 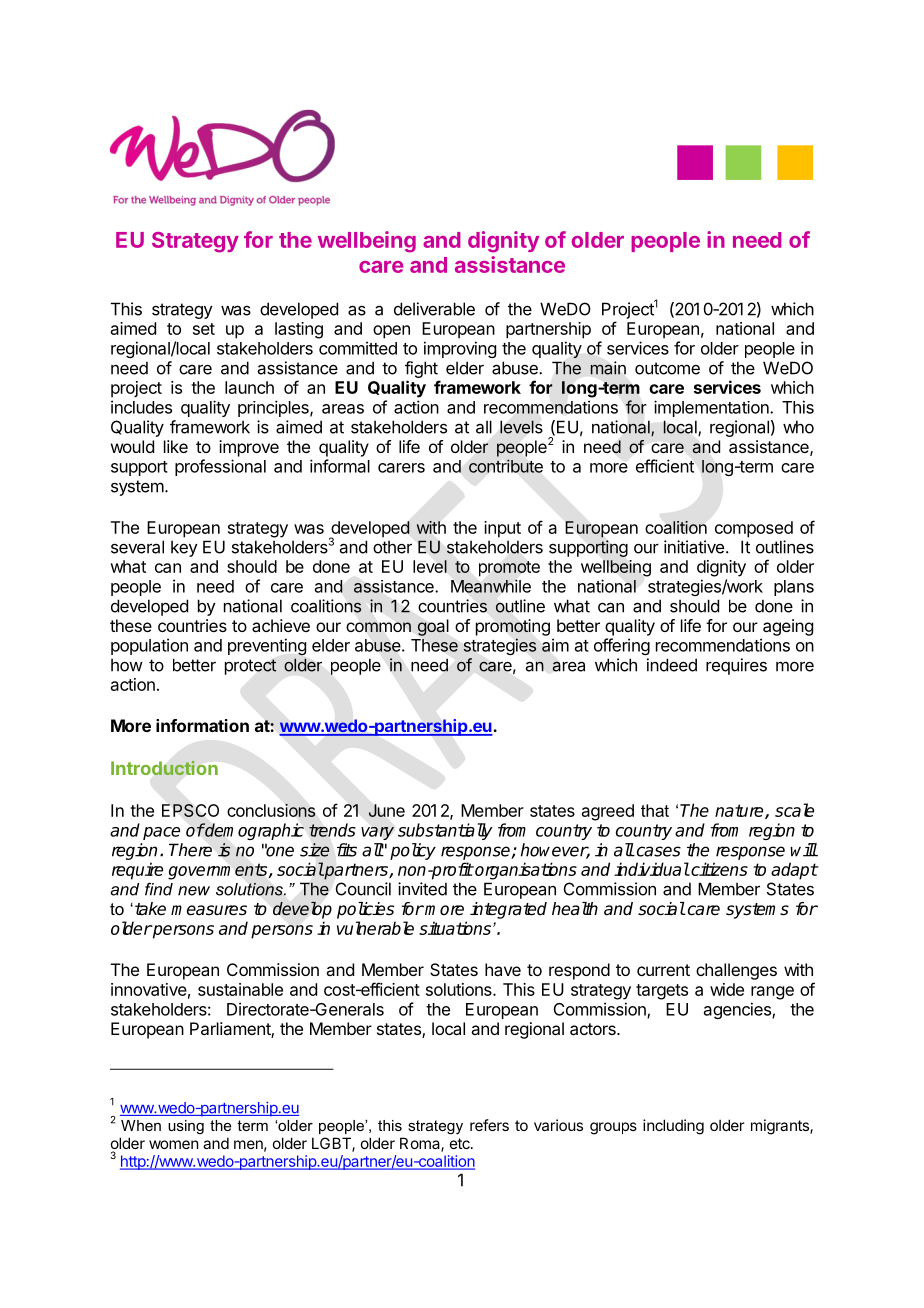 What do you see at coordinates (718, 869) in the page?
I see `citizens` at bounding box center [718, 869].
